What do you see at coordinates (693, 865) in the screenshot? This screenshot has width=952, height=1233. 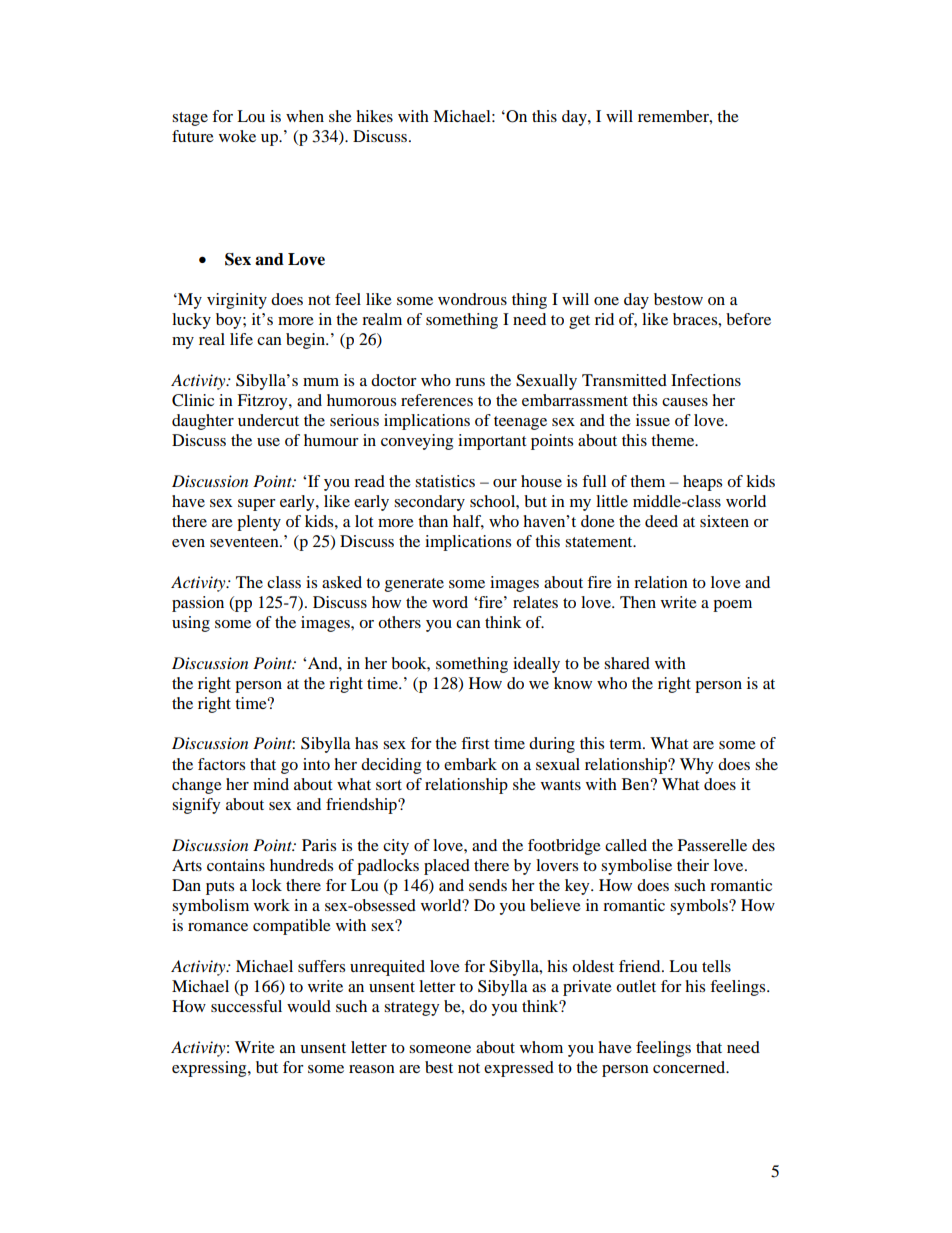 I see `their` at bounding box center [693, 865].
